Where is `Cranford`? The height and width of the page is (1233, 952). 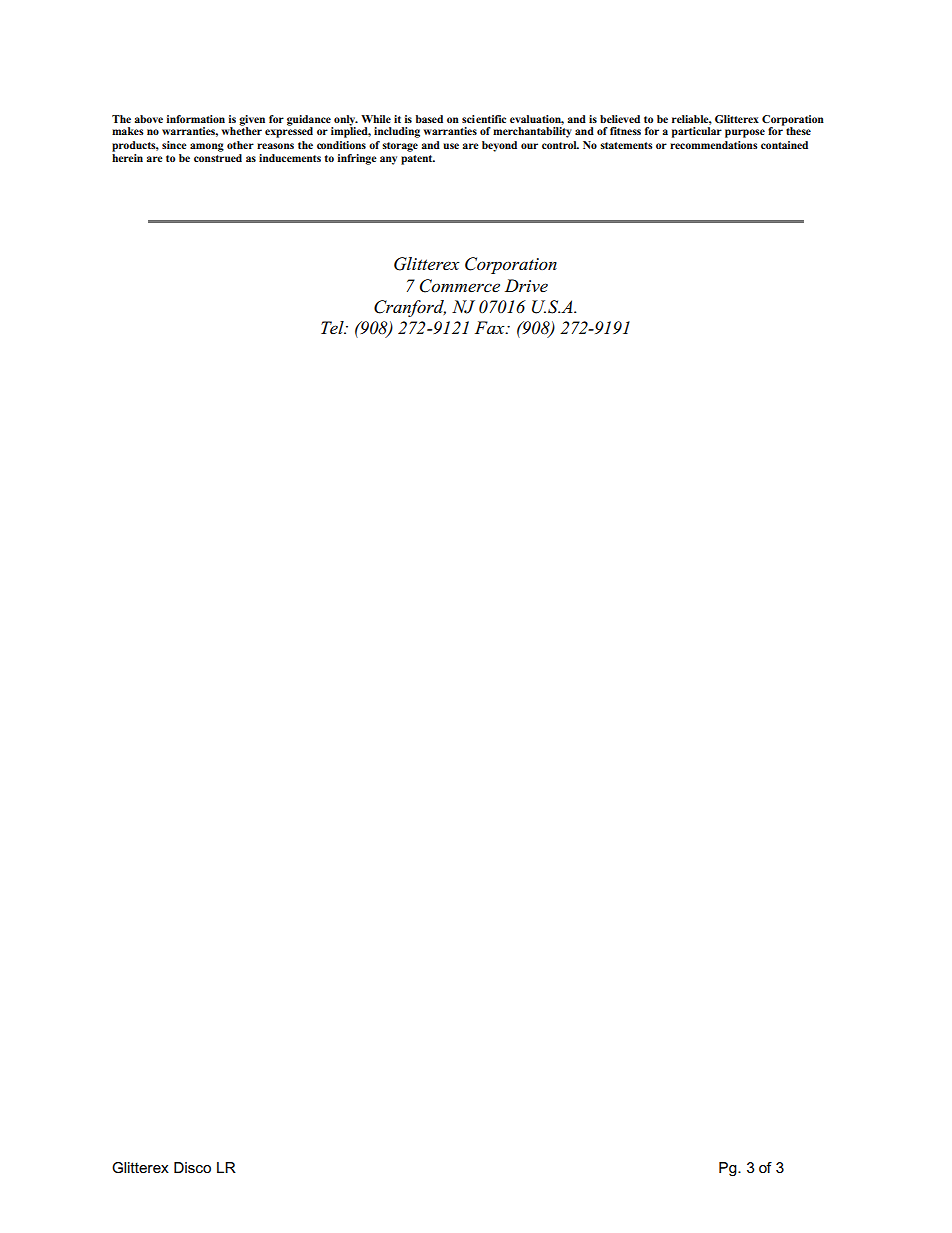 Cranford is located at coordinates (410, 308).
